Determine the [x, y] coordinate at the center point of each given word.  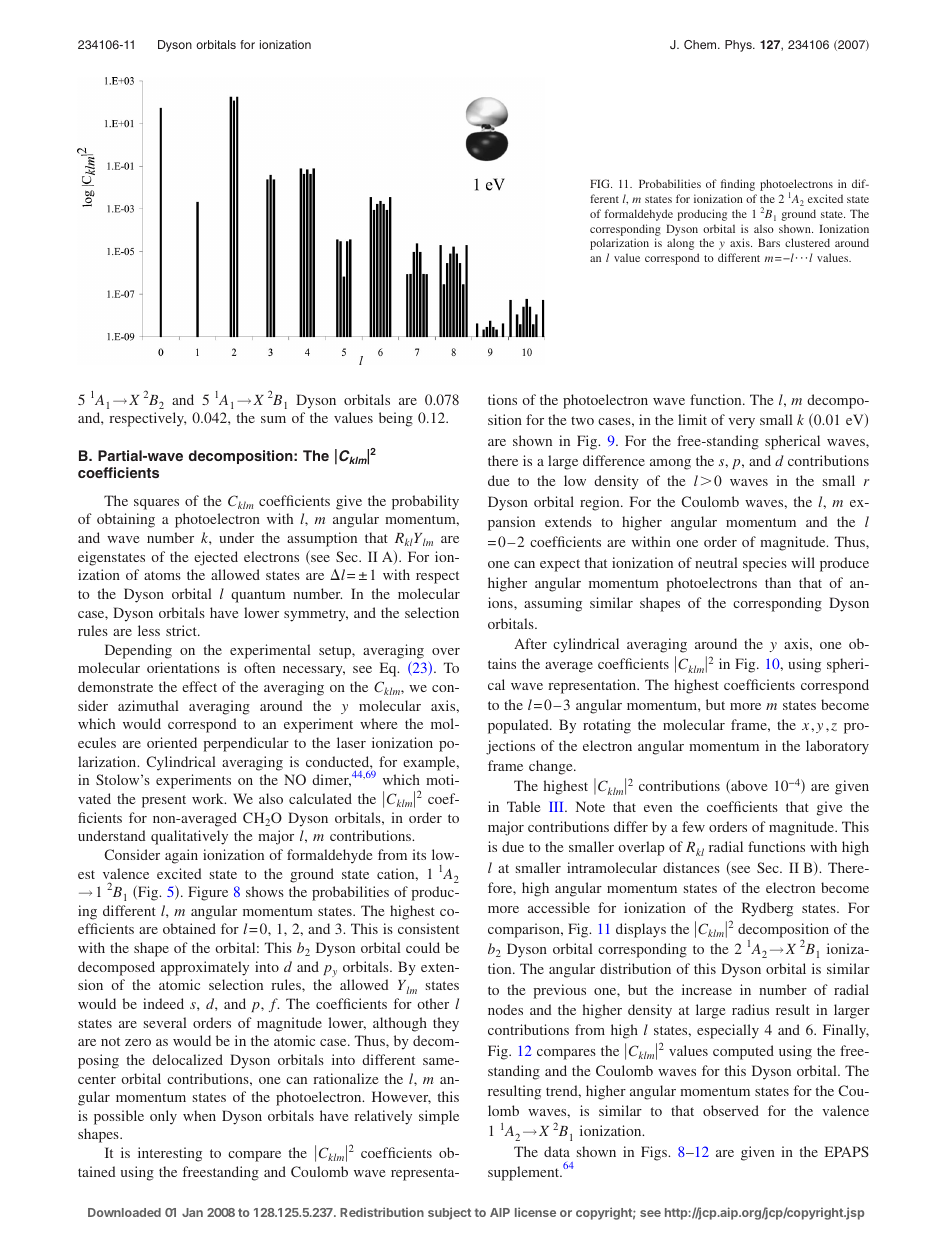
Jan [192, 1212]
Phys [739, 46]
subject [449, 1213]
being [396, 419]
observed [731, 1110]
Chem [701, 45]
